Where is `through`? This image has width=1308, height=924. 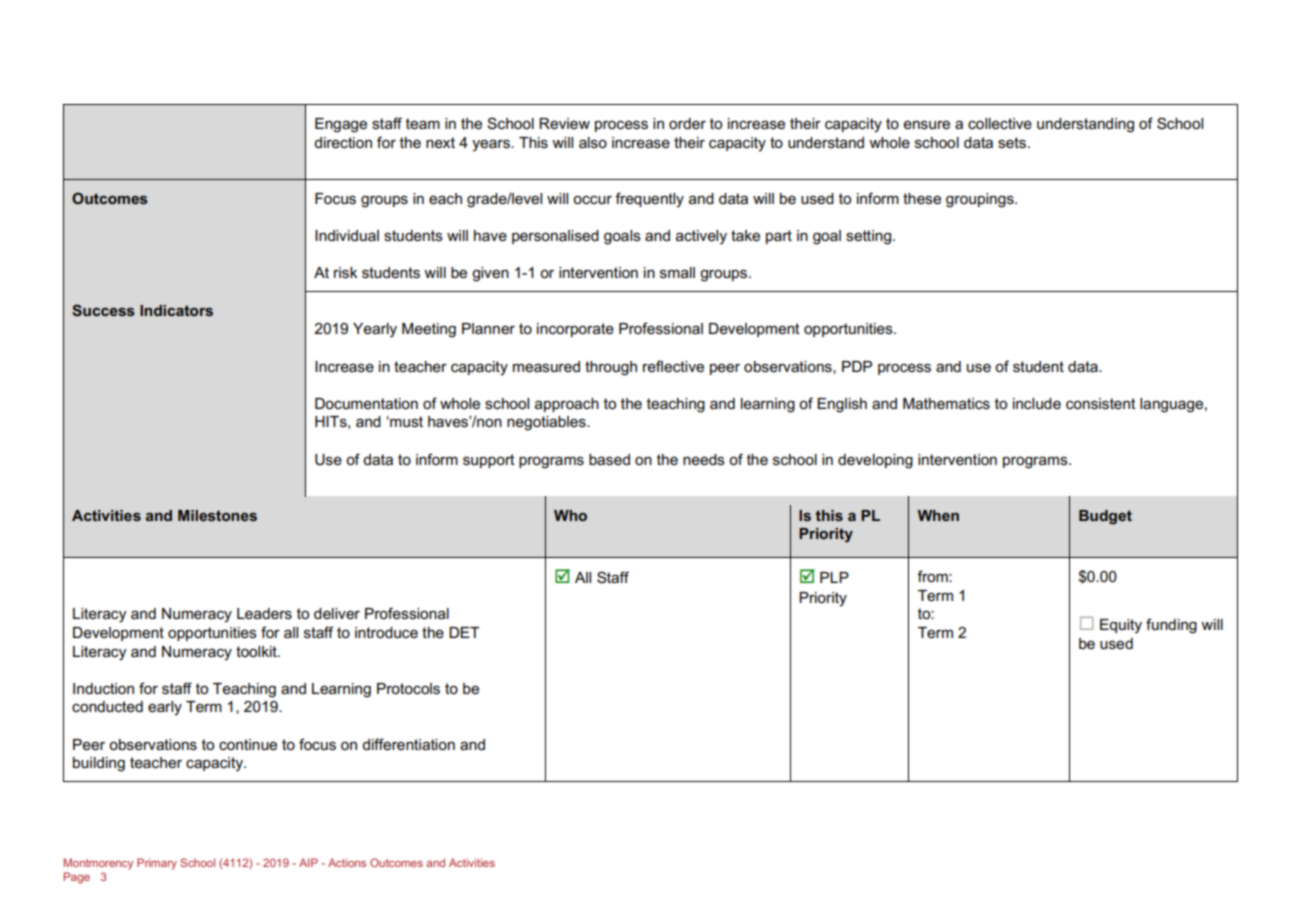 through is located at coordinates (611, 368).
